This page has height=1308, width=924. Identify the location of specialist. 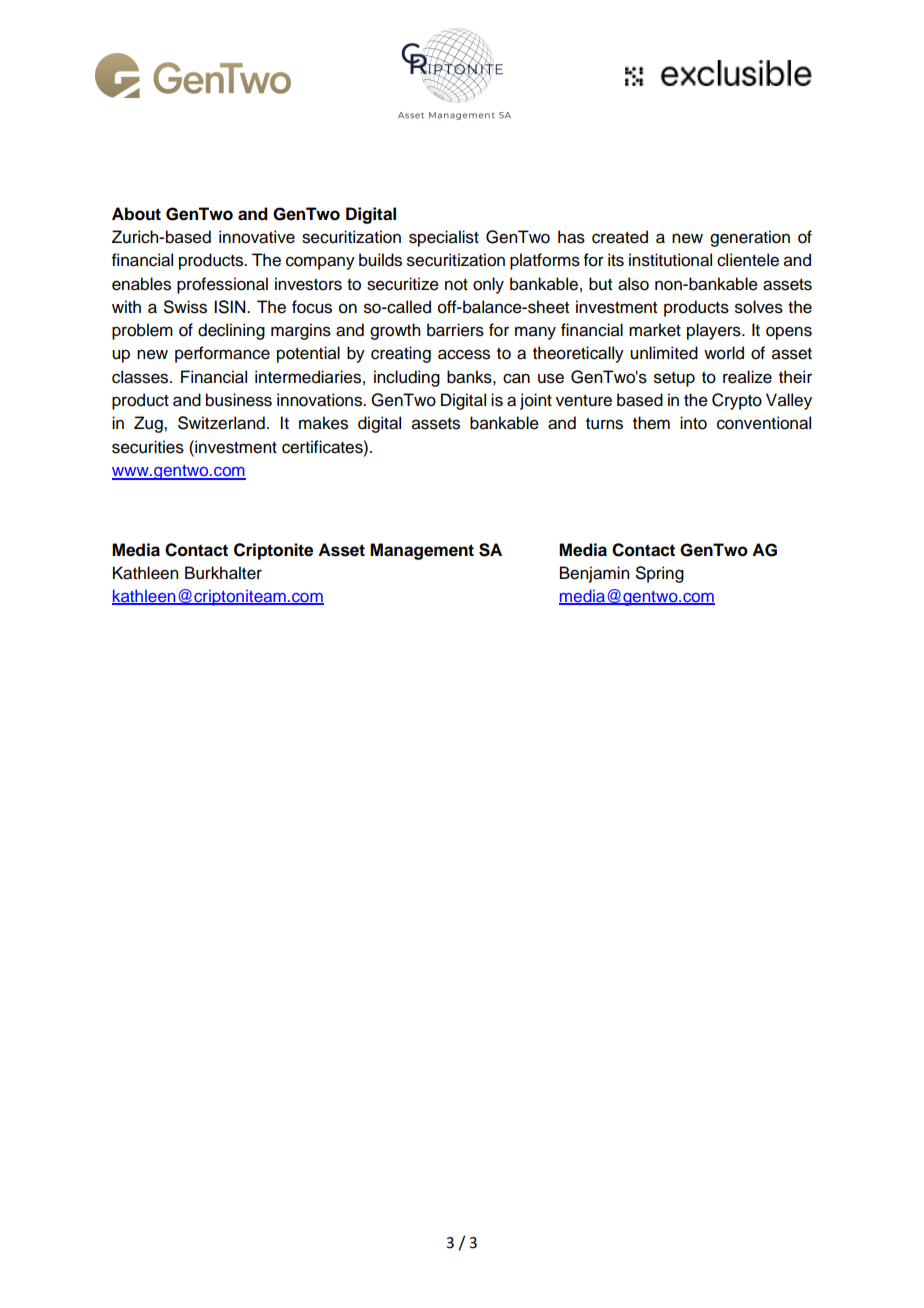
(444, 238).
